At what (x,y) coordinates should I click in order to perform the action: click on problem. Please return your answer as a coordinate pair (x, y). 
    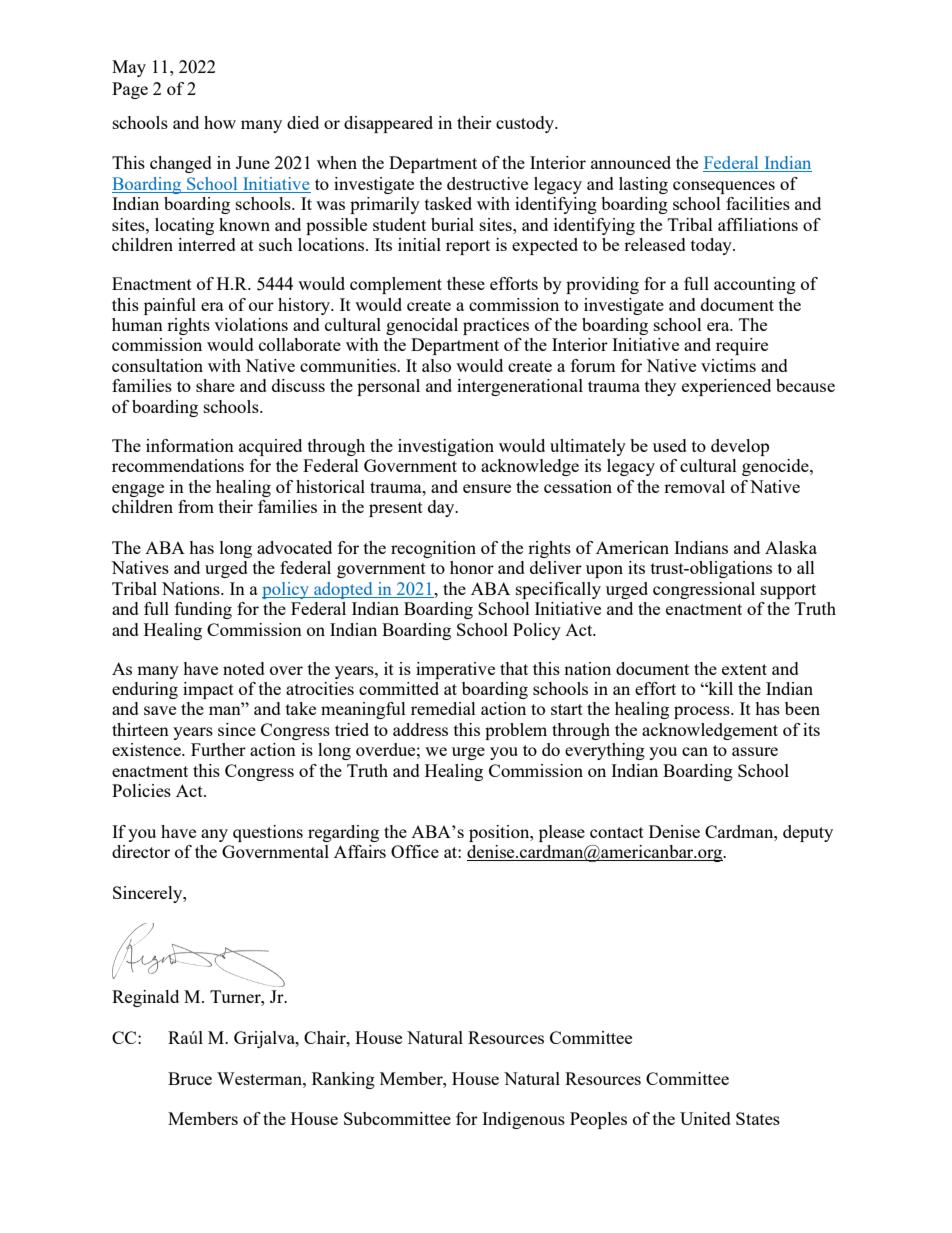
    Looking at the image, I should click on (516, 731).
